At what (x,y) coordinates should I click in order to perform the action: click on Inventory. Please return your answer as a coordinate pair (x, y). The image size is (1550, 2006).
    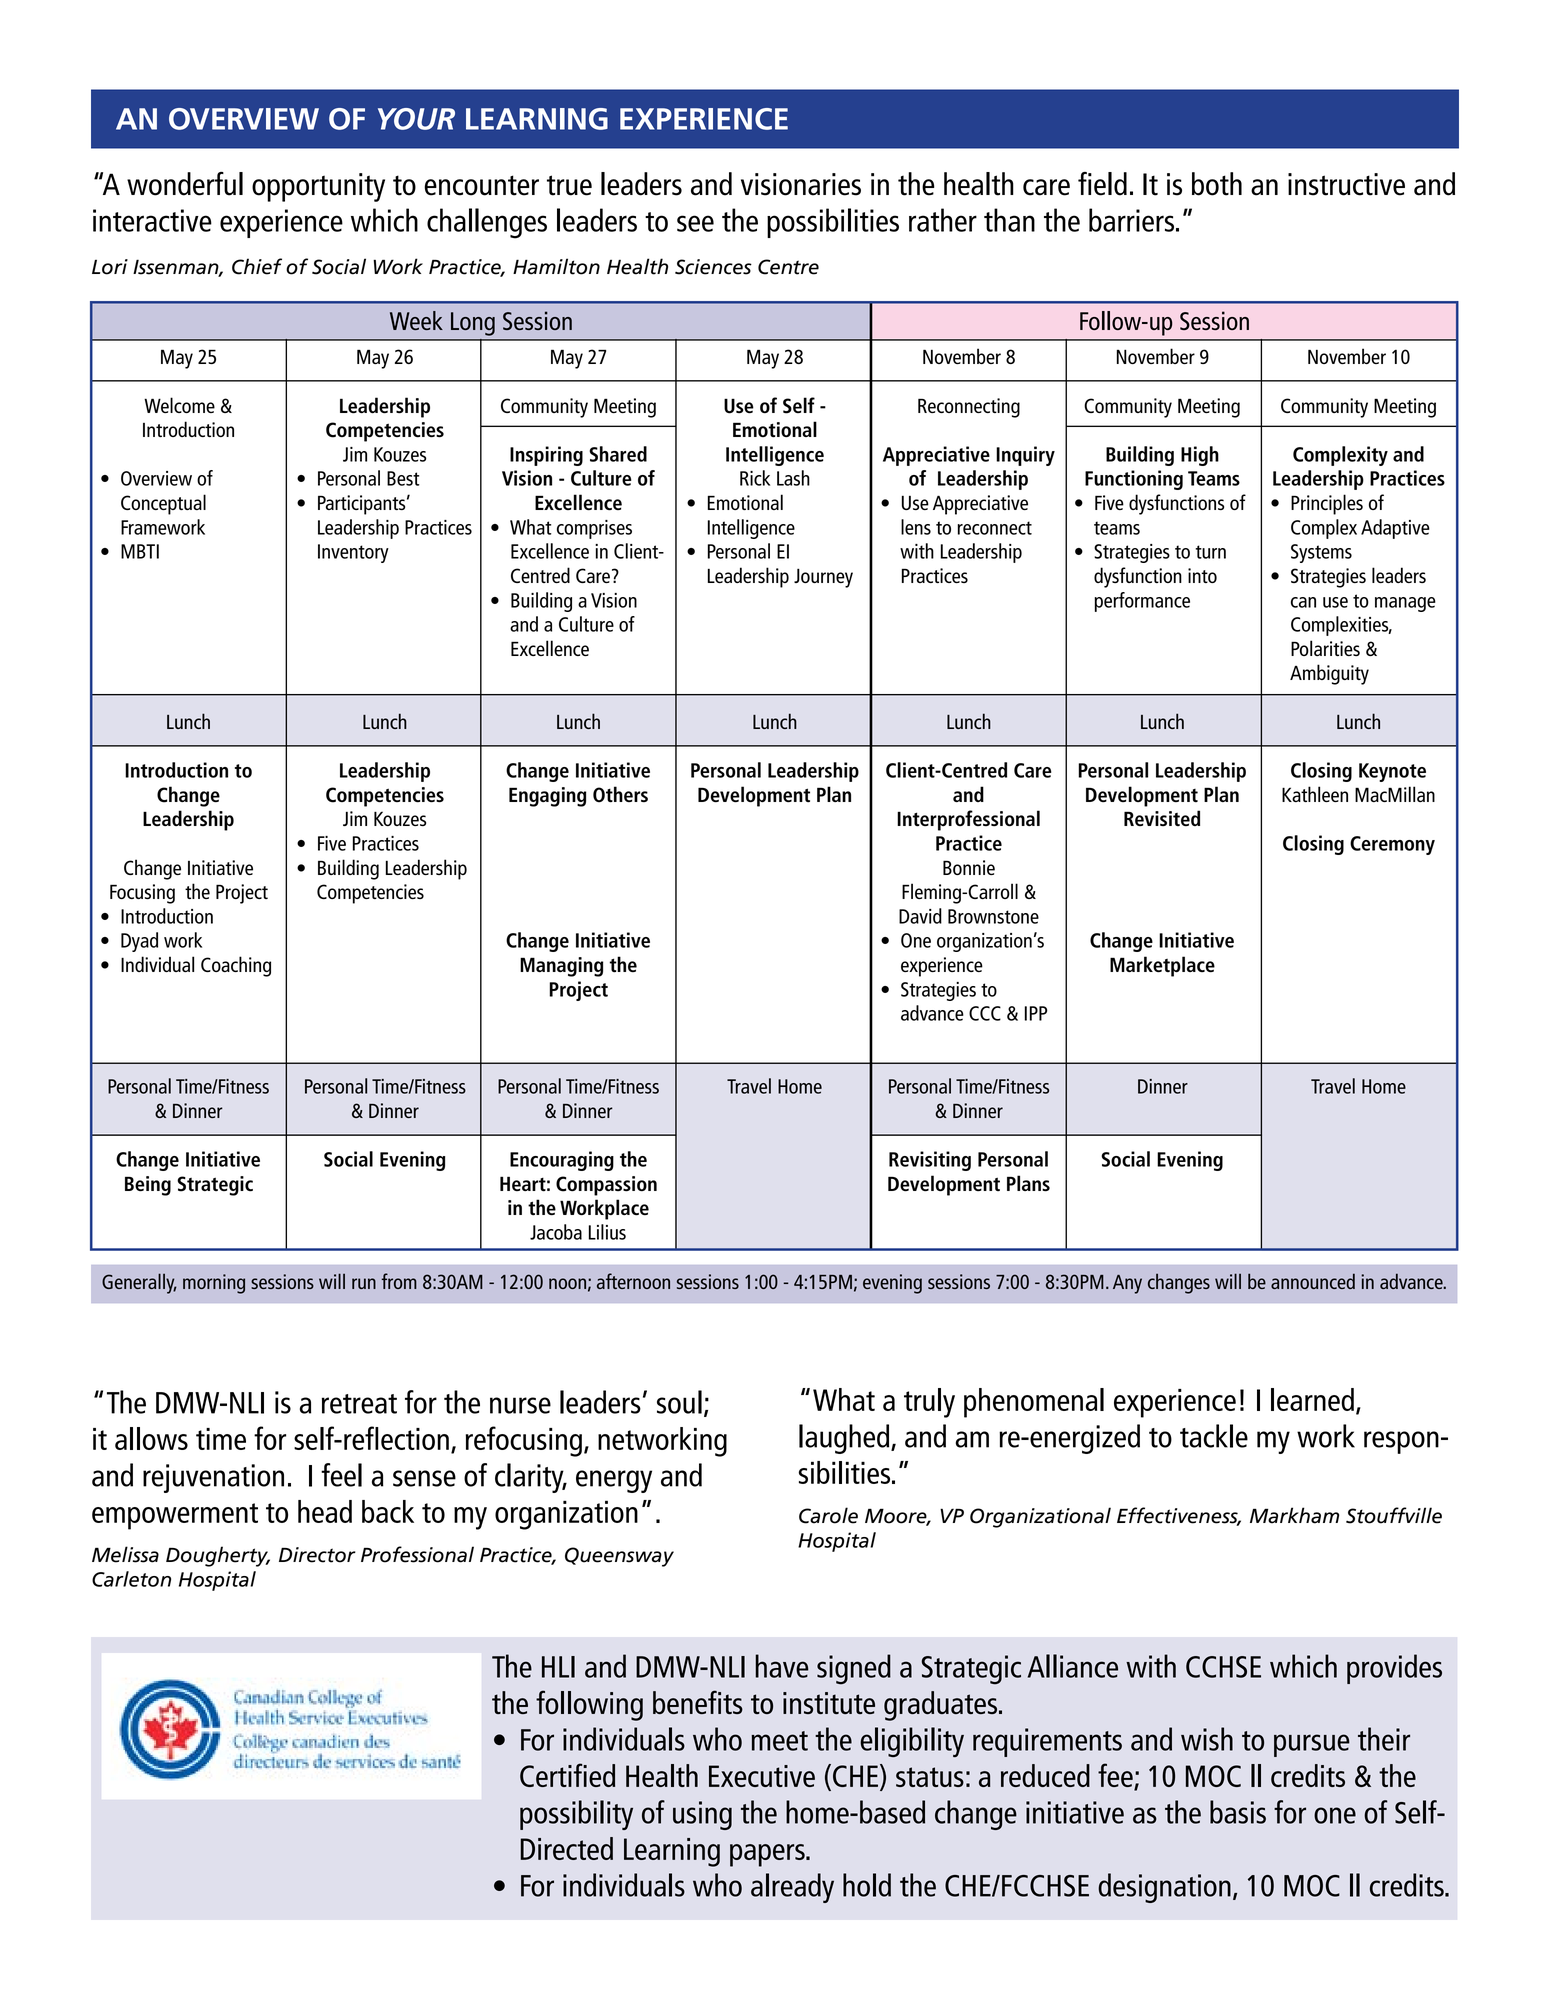
    Looking at the image, I should click on (353, 553).
